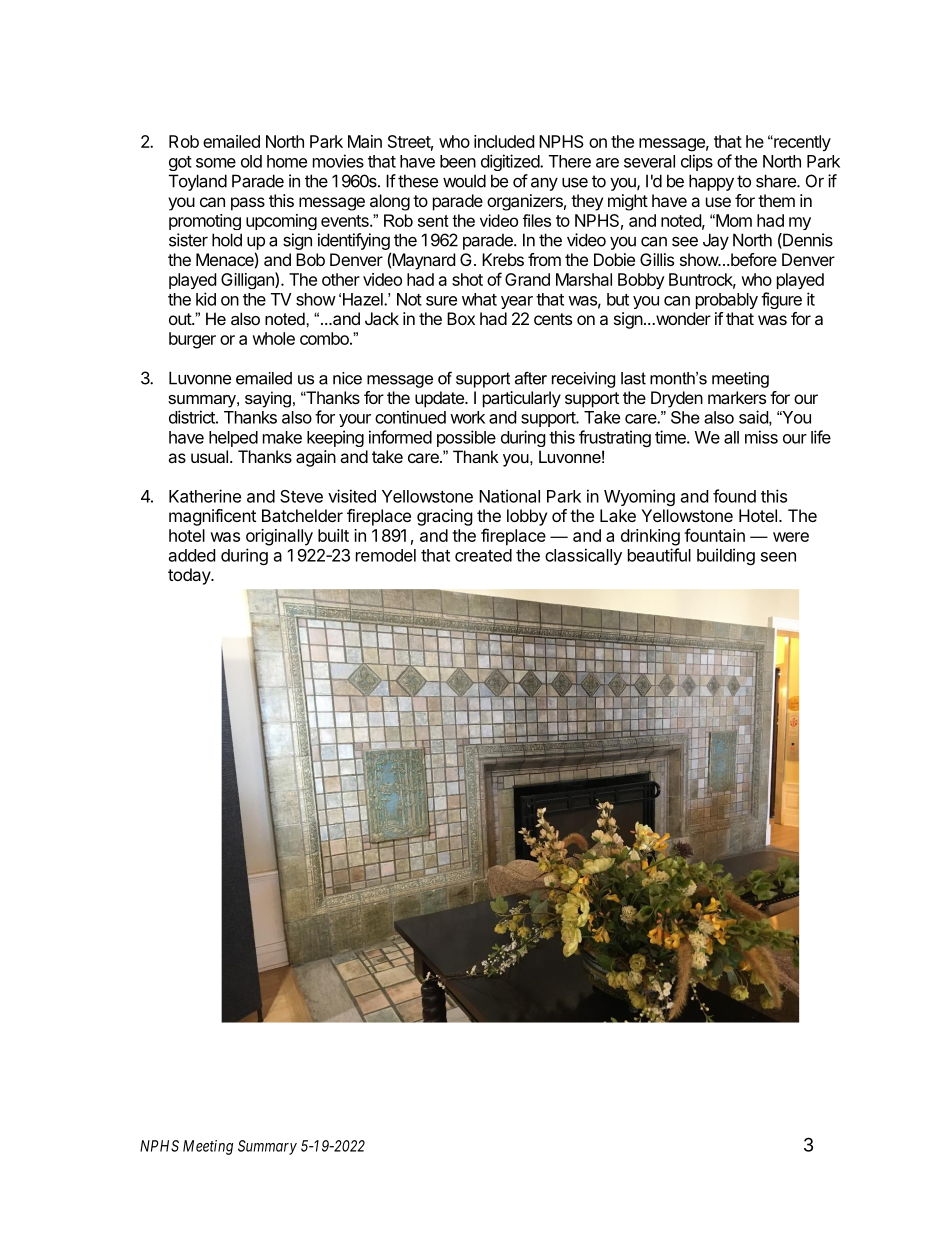  I want to click on National, so click(509, 496).
